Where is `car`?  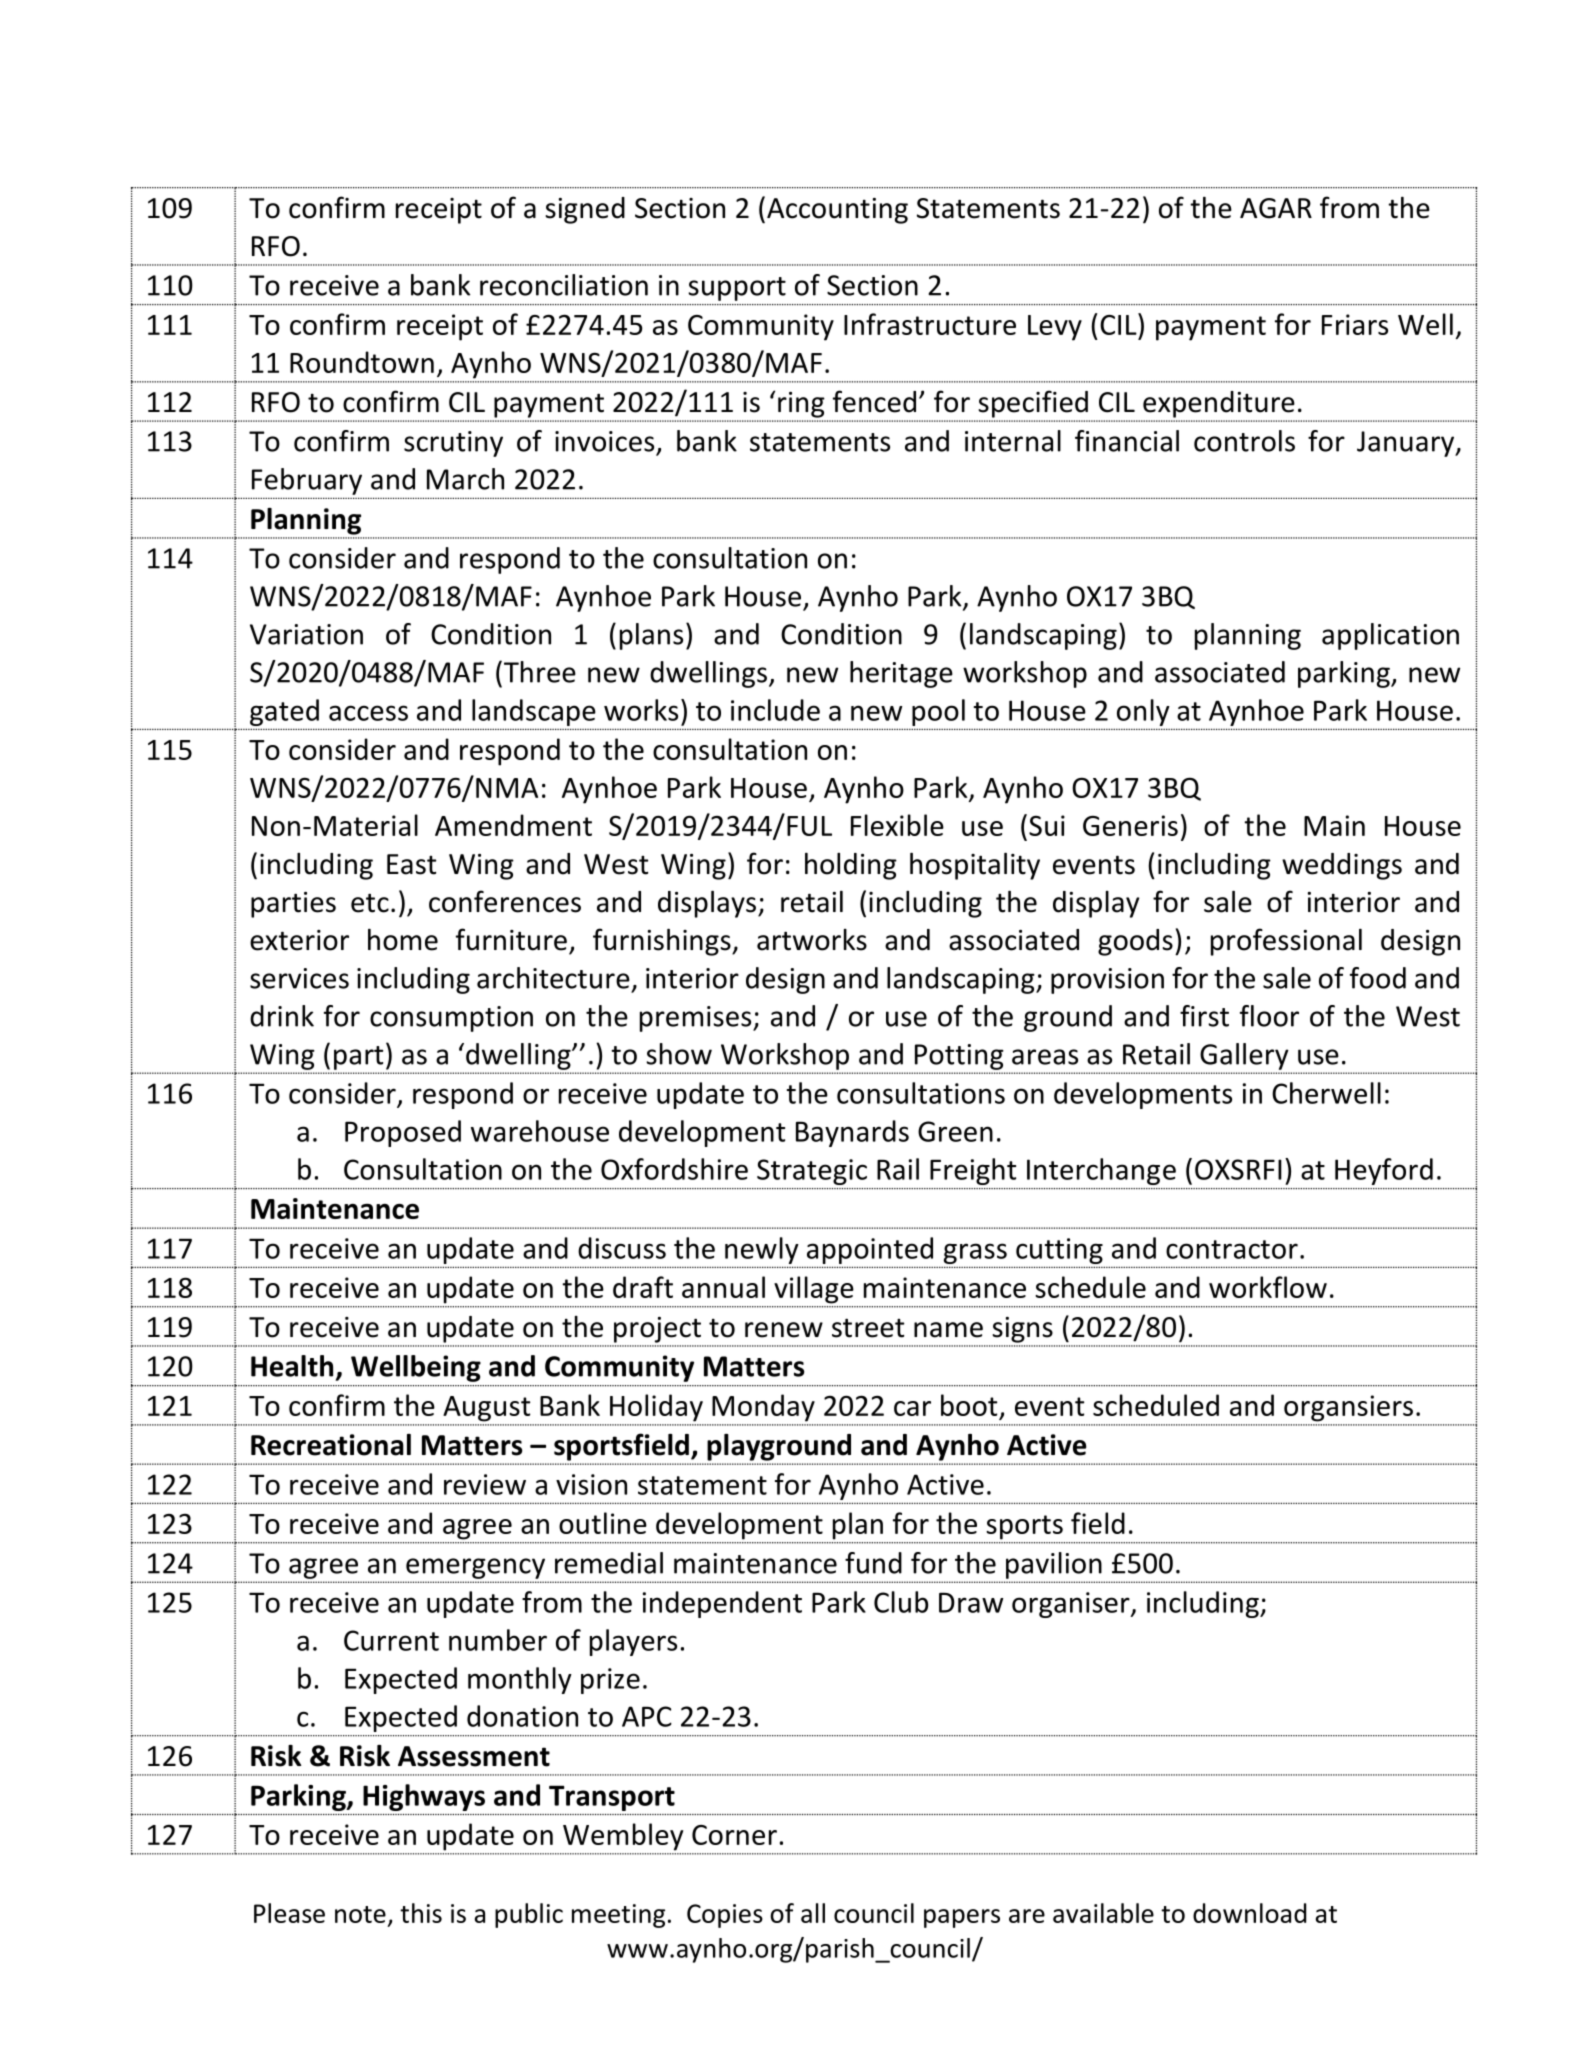 car is located at coordinates (912, 1408).
